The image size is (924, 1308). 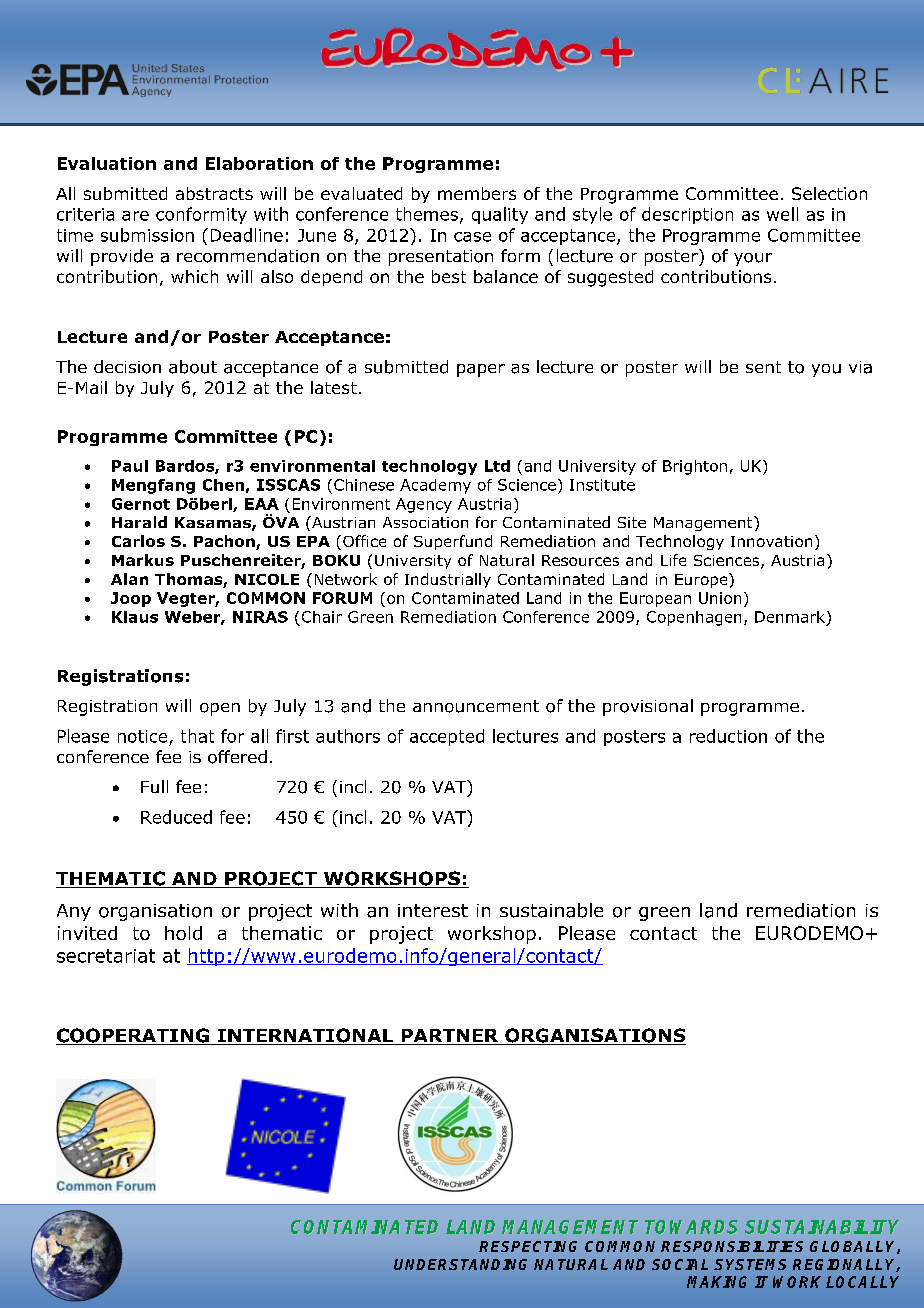 What do you see at coordinates (106, 956) in the screenshot?
I see `secretariat` at bounding box center [106, 956].
